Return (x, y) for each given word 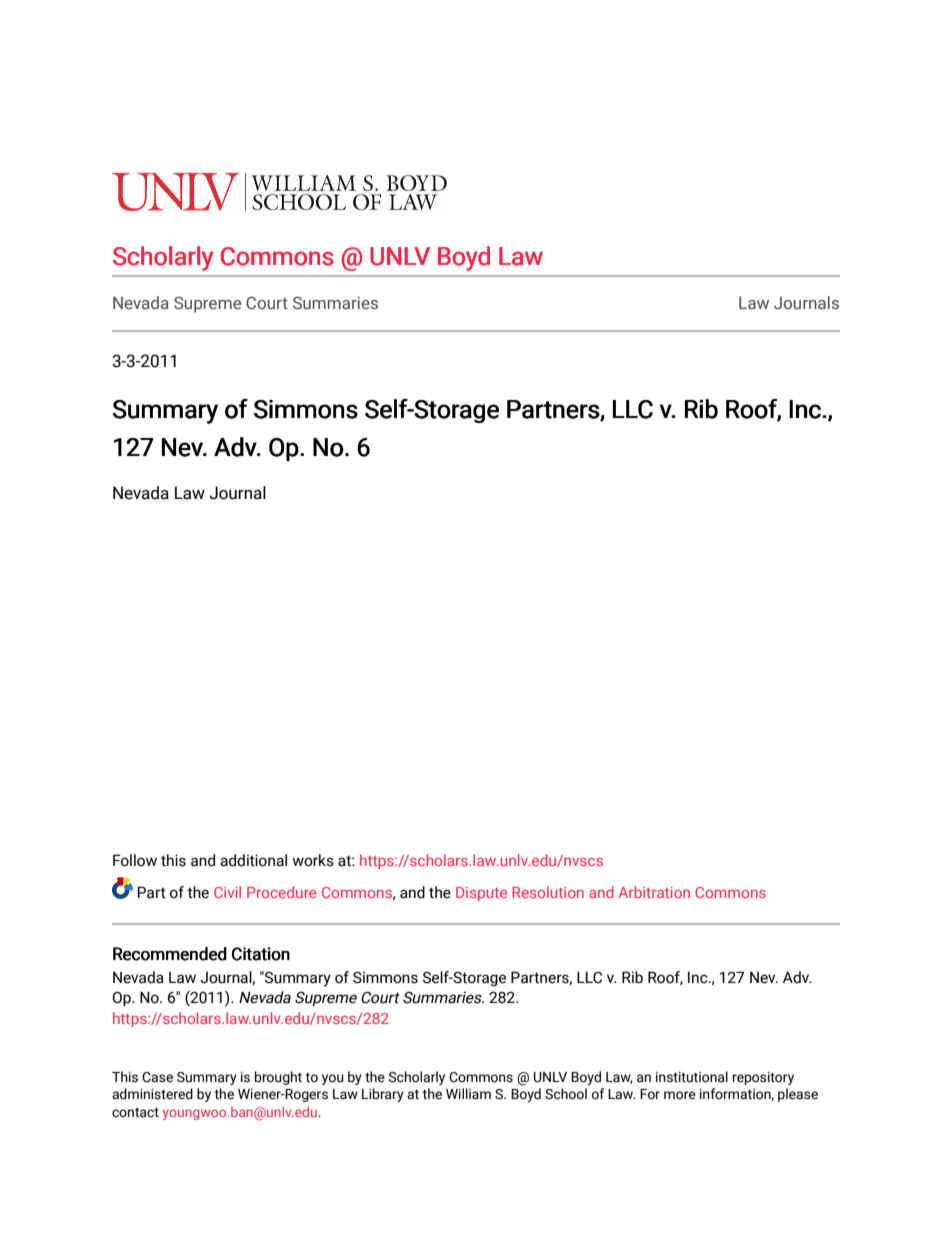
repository (763, 1078)
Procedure (282, 892)
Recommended (170, 954)
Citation (261, 954)
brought (278, 1078)
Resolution (548, 892)
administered (152, 1094)
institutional (692, 1077)
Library (383, 1095)
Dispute (481, 894)
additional (253, 860)
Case (157, 1077)
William (468, 1093)
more (680, 1095)
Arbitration (654, 892)
